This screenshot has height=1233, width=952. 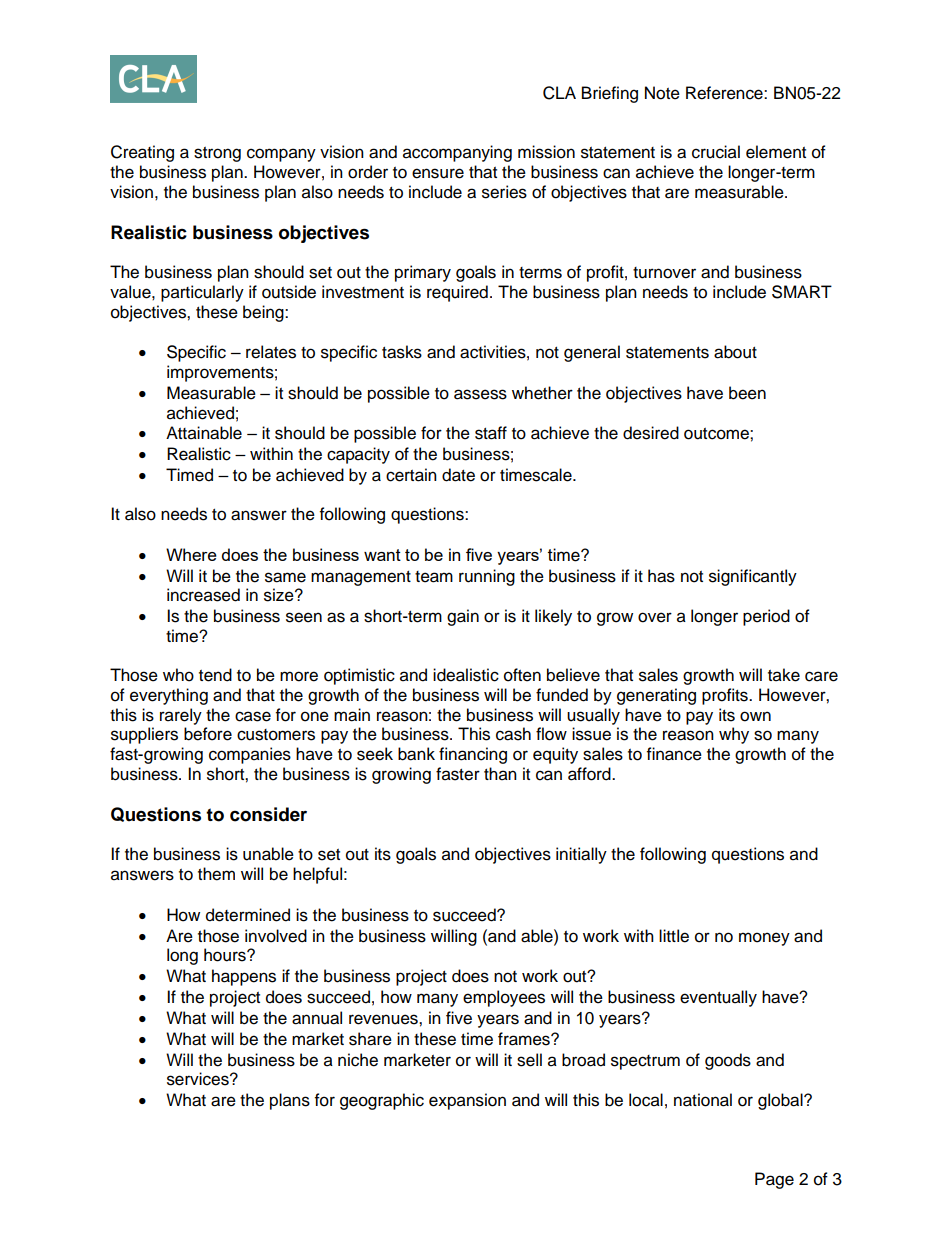 I want to click on tend, so click(x=215, y=675).
